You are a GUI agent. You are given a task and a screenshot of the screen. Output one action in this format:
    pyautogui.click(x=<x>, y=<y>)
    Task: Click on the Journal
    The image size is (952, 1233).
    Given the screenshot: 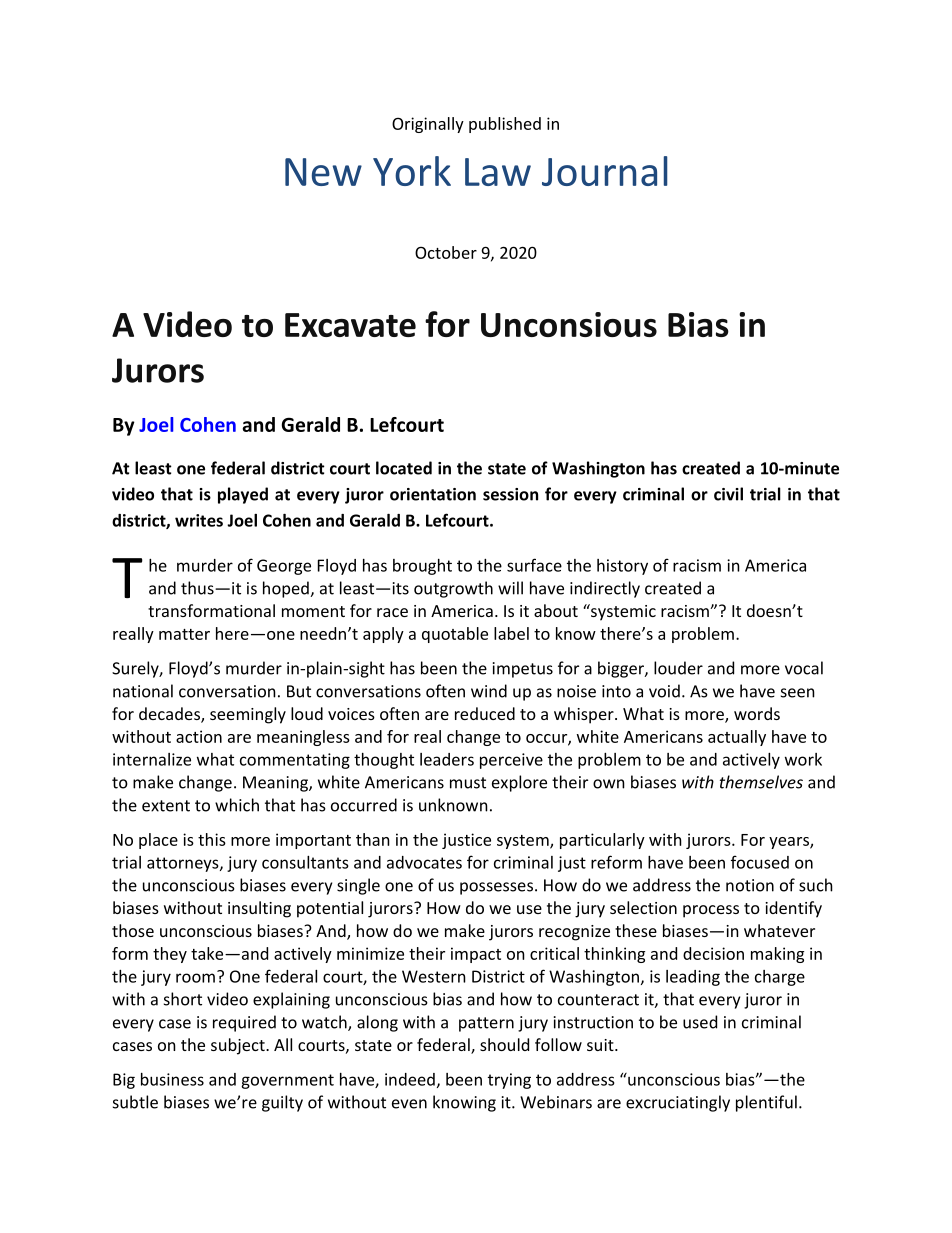 What is the action you would take?
    pyautogui.click(x=604, y=171)
